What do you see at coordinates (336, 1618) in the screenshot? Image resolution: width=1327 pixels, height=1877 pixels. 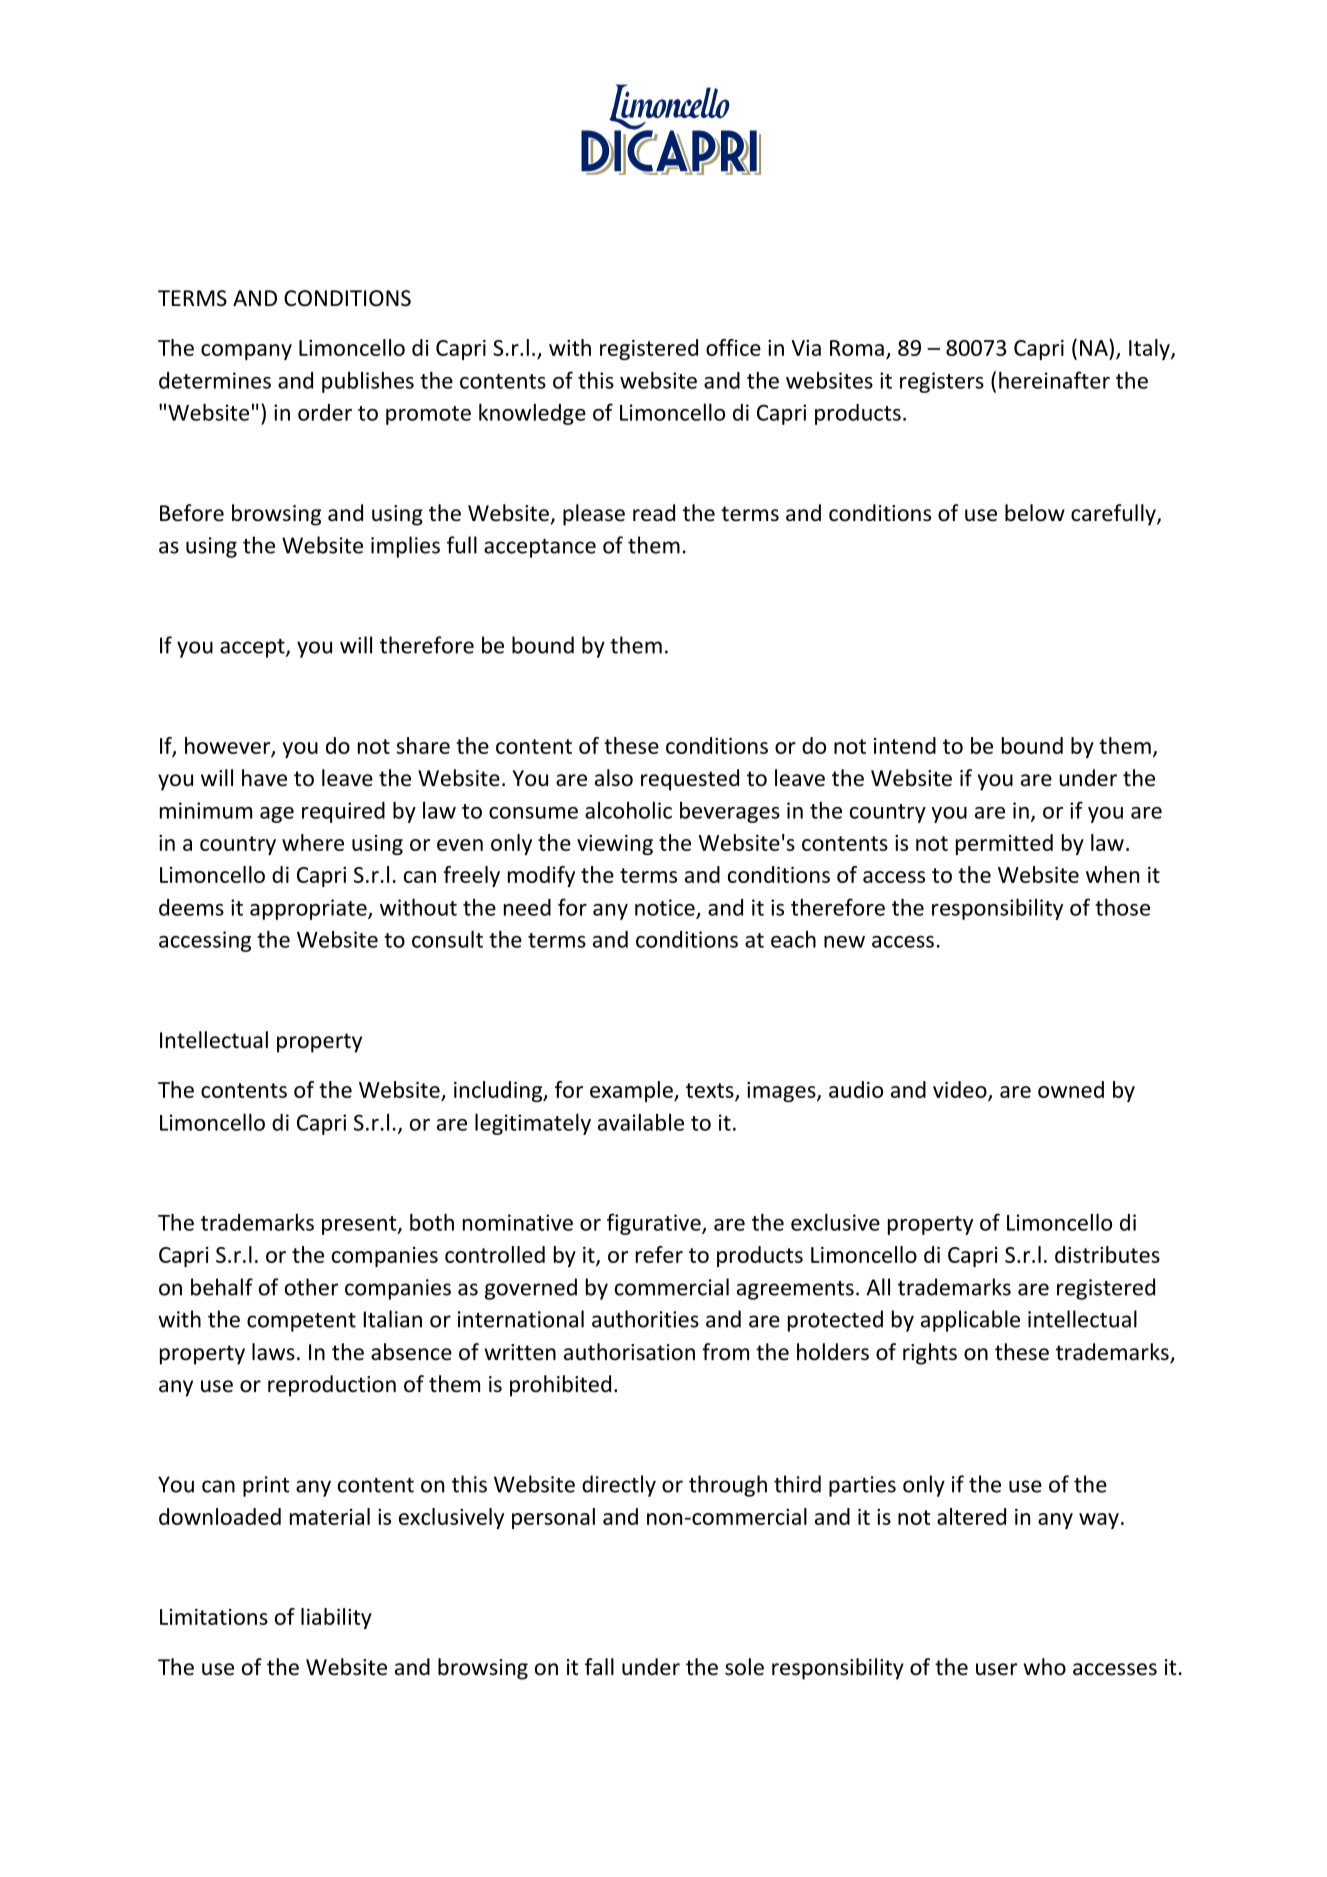 I see `liability` at bounding box center [336, 1618].
